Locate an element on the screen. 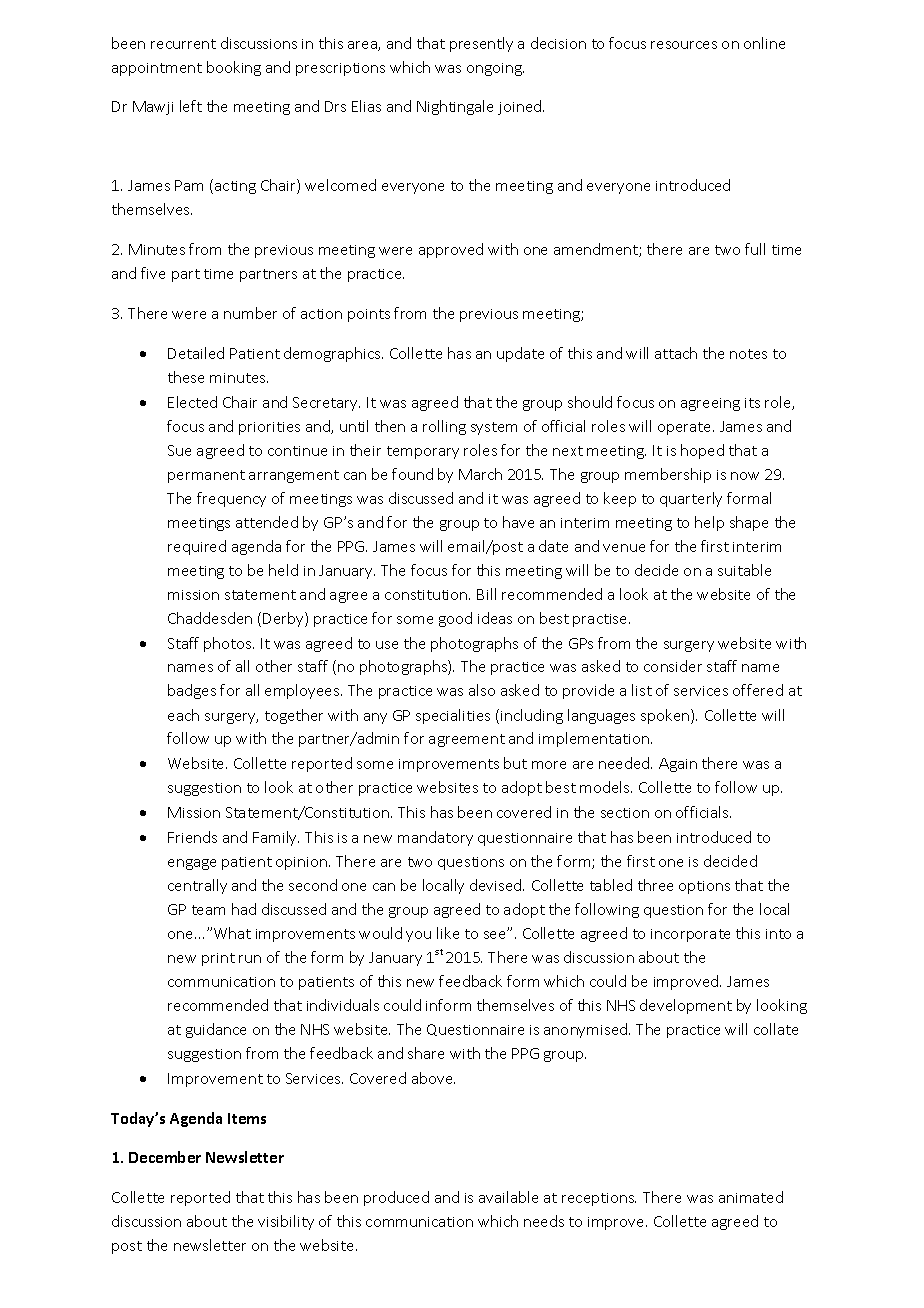 This screenshot has height=1308, width=924. options is located at coordinates (704, 887).
